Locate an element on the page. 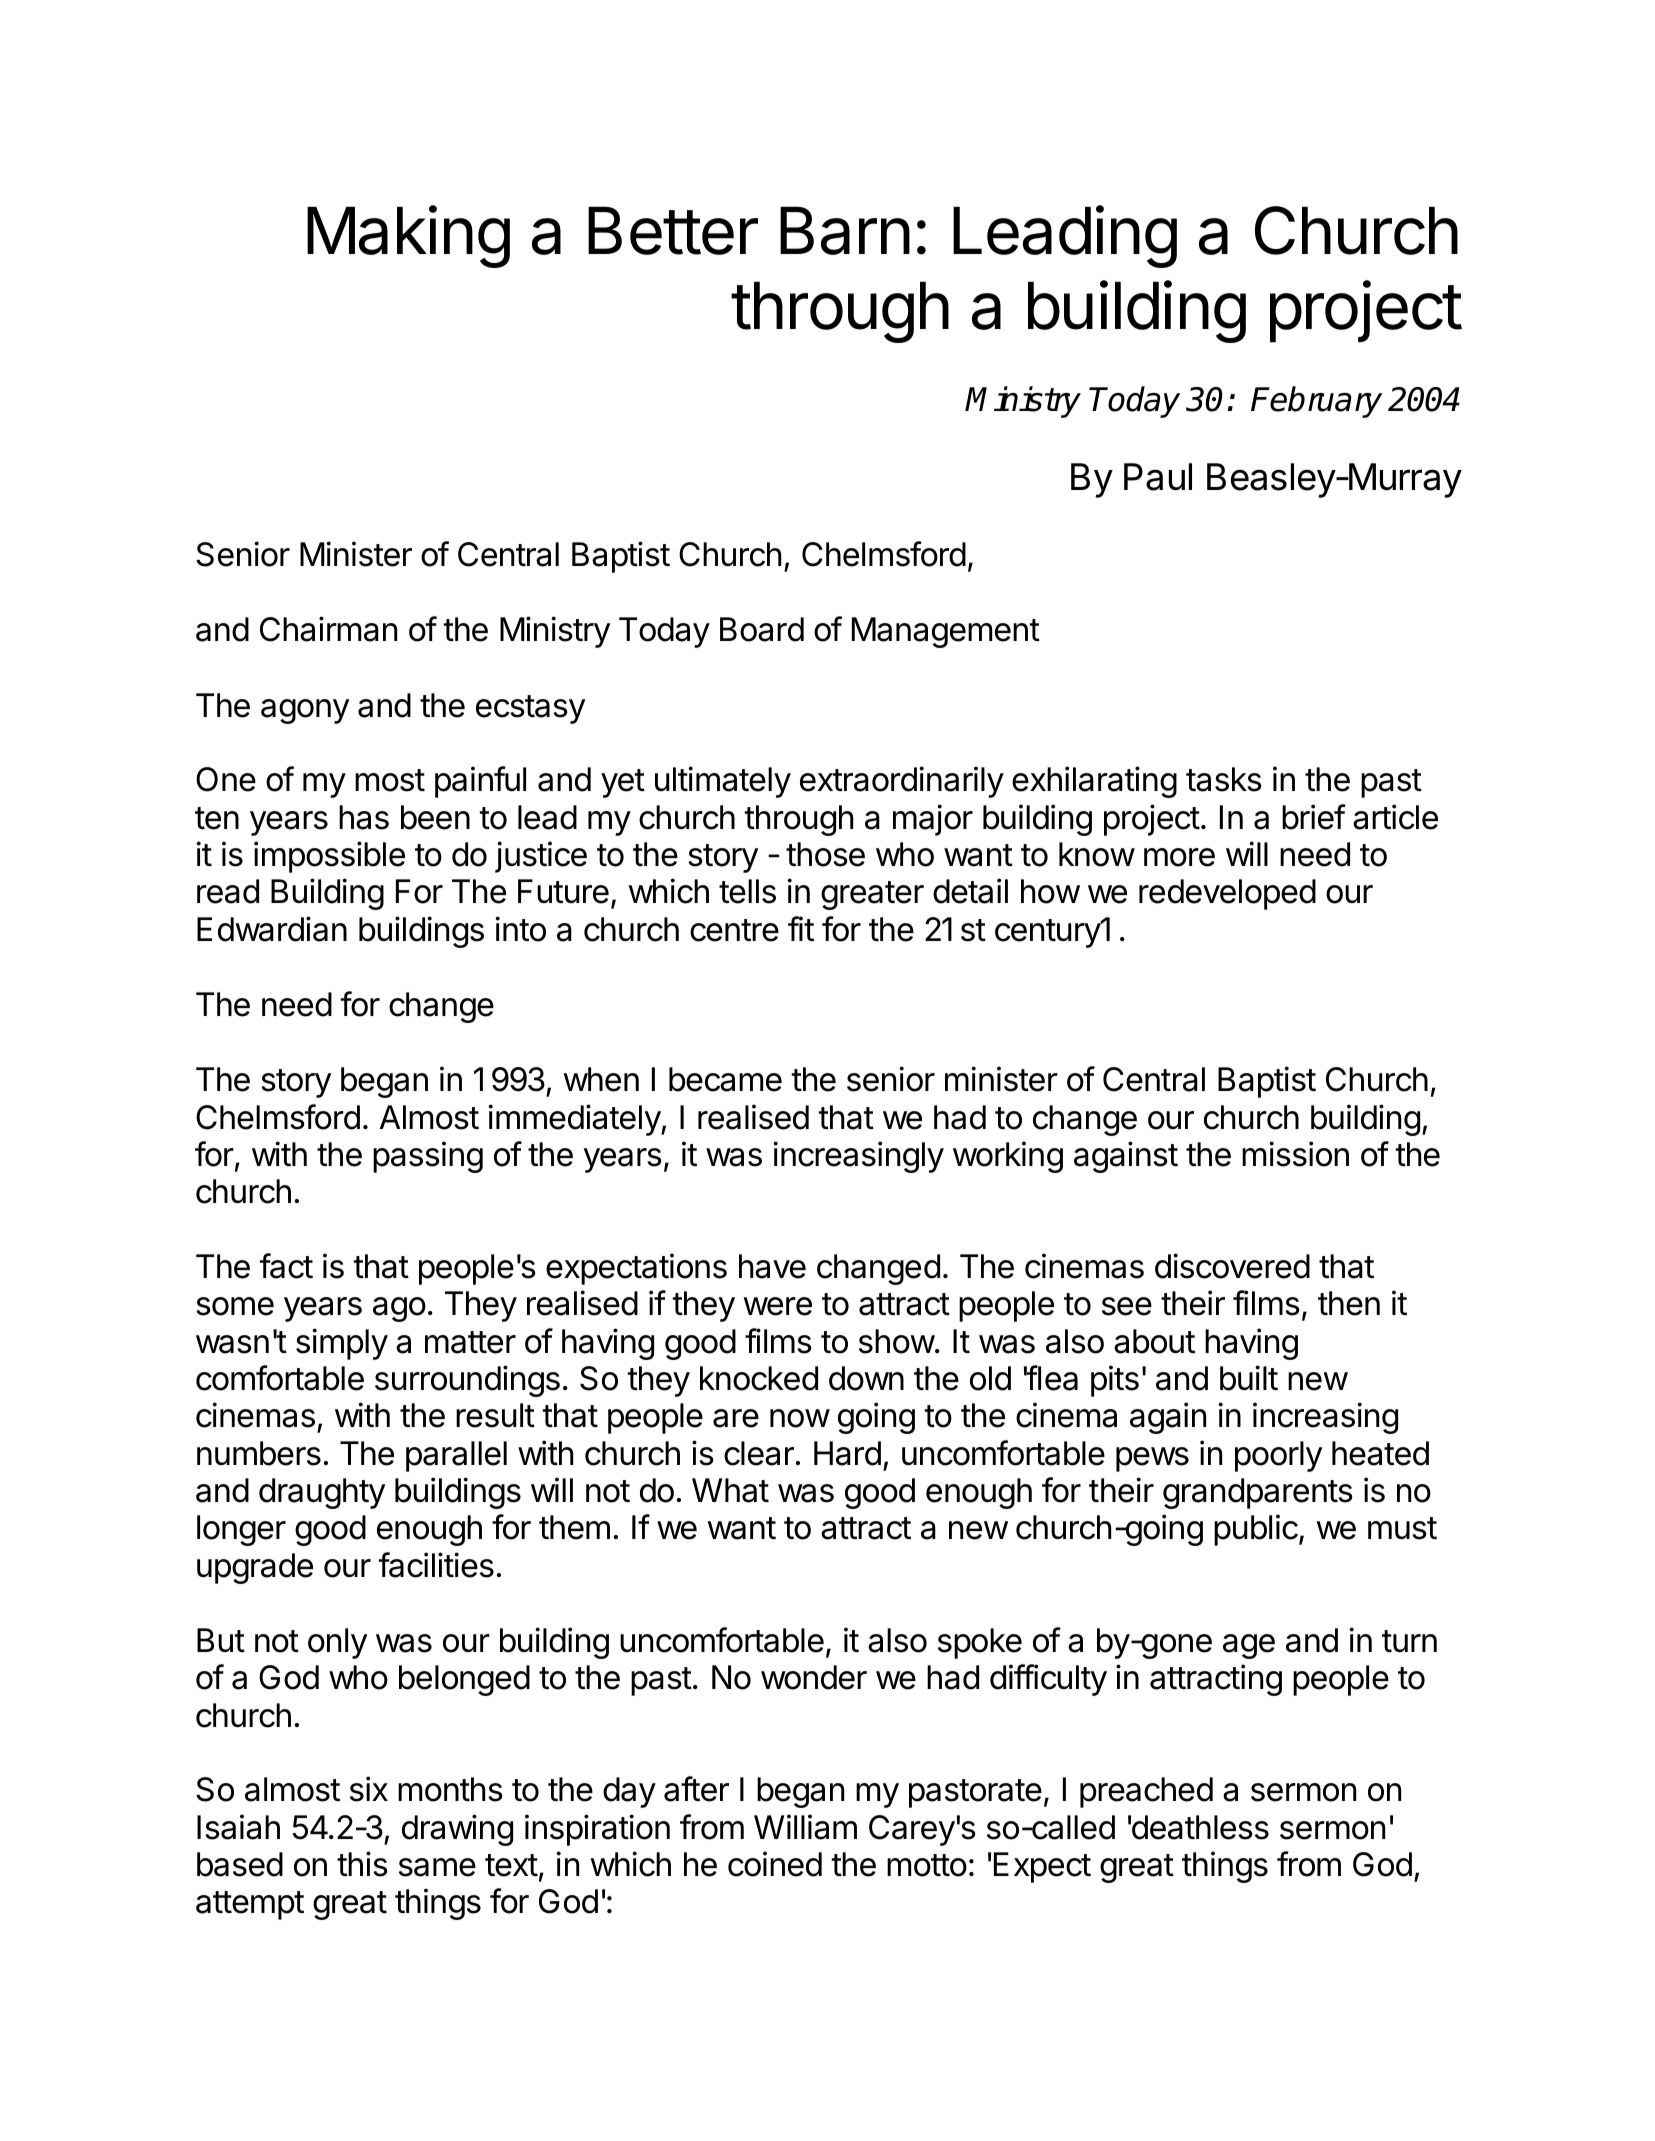 This page has width=1655, height=2141. became is located at coordinates (725, 1079).
